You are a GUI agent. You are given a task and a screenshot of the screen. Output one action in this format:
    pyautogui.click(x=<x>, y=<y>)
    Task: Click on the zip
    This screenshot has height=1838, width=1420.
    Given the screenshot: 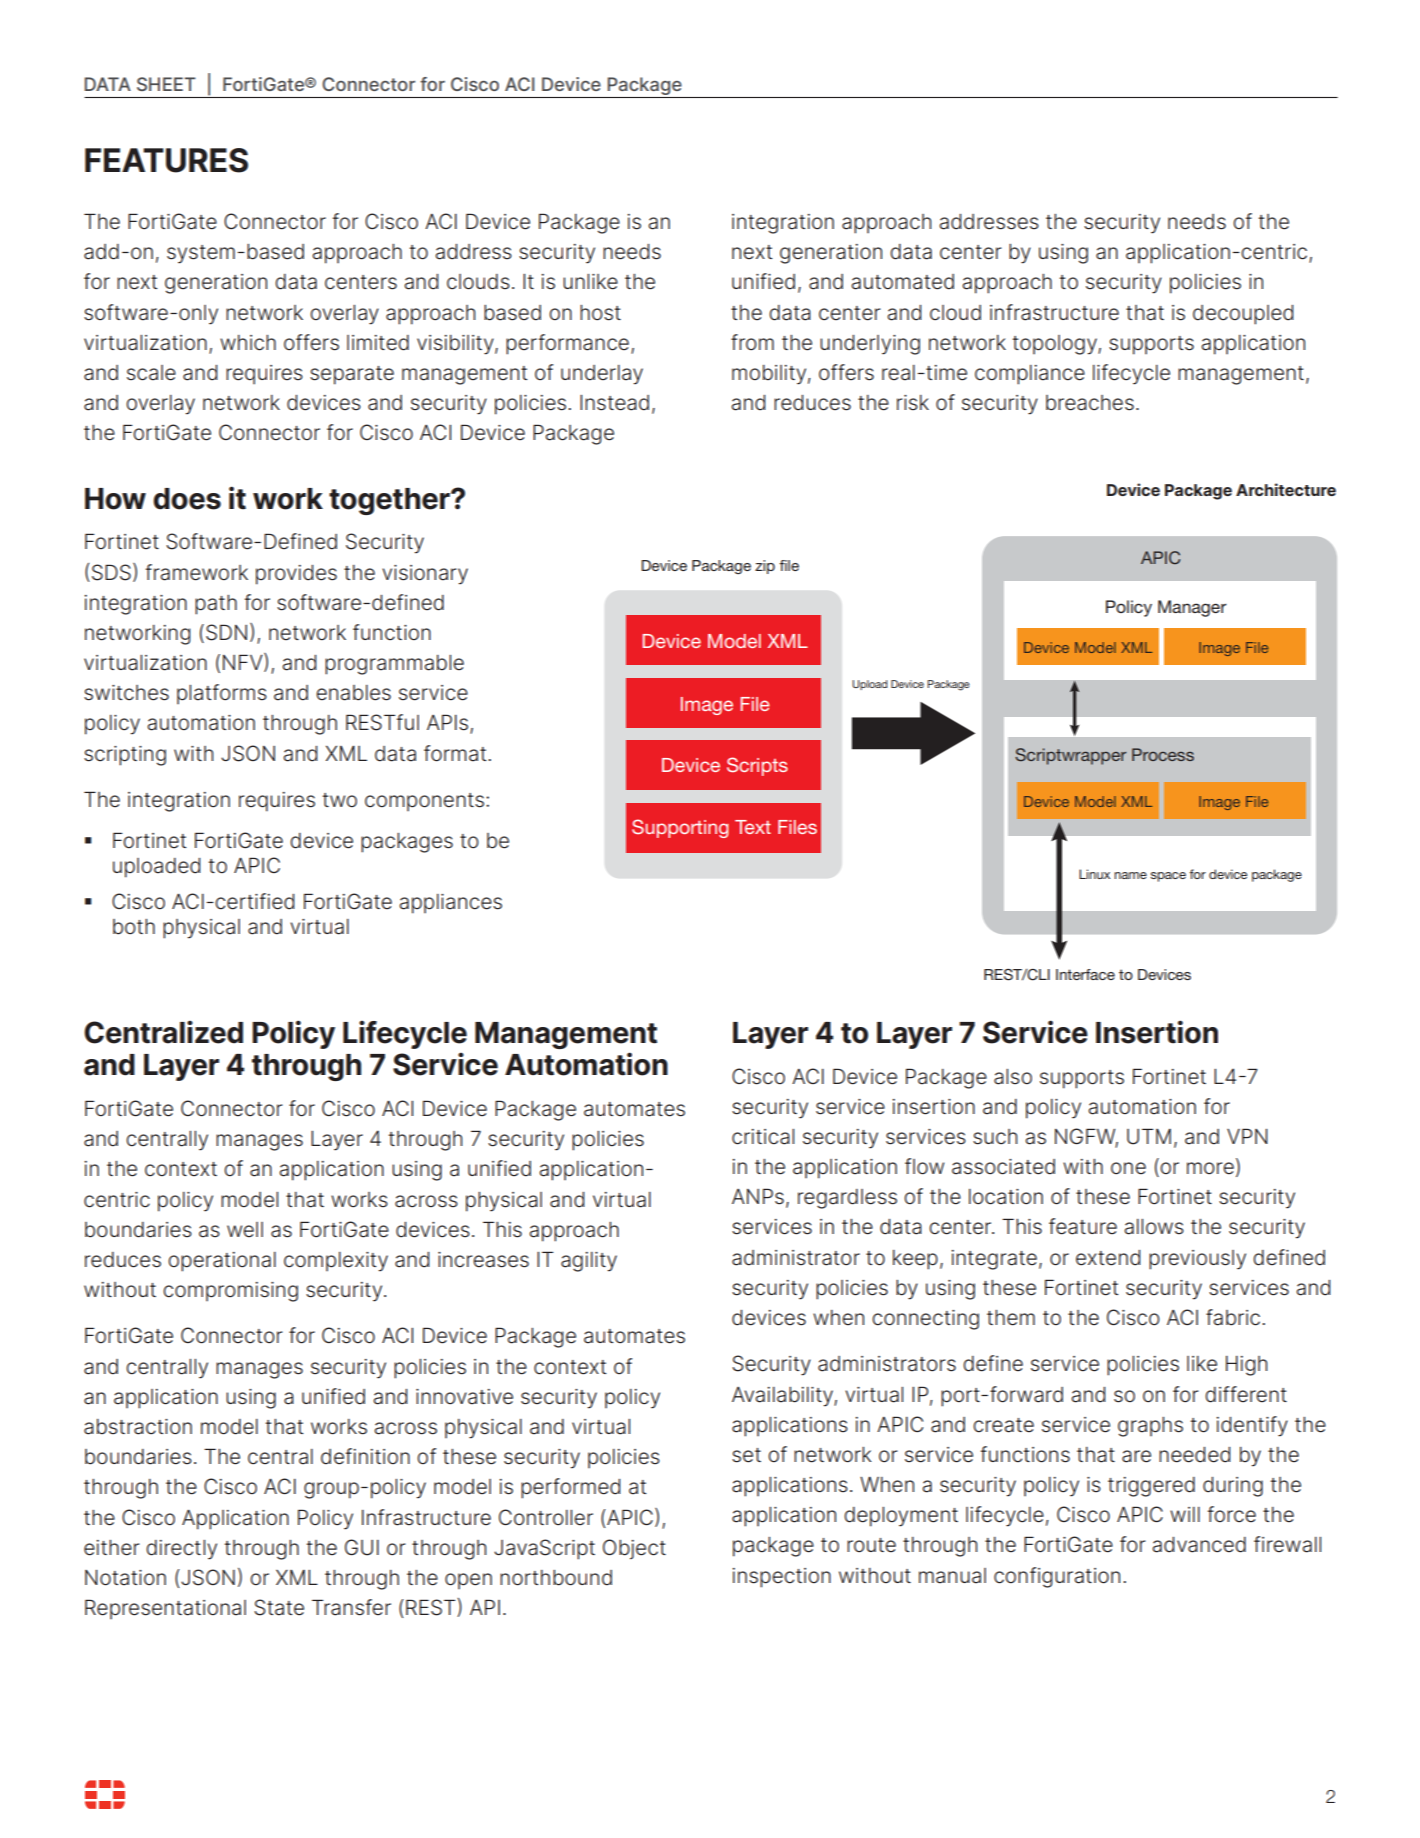 What is the action you would take?
    pyautogui.click(x=765, y=567)
